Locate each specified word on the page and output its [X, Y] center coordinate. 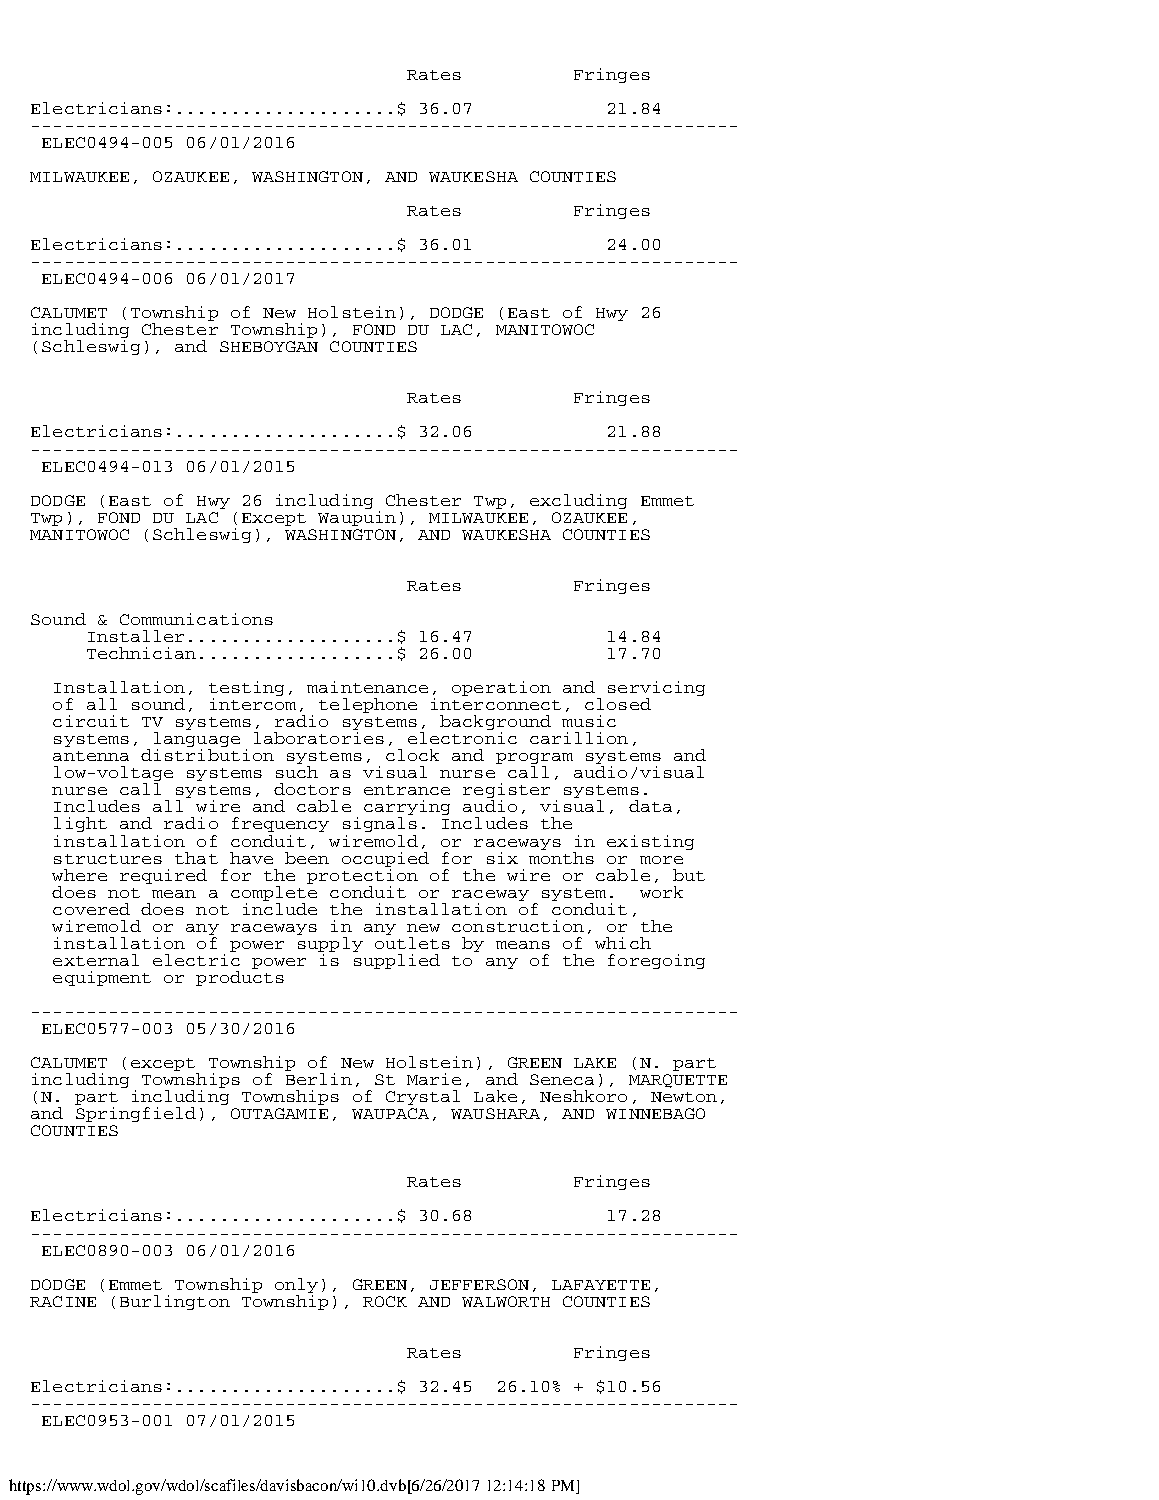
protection [362, 875]
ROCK [385, 1301]
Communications [196, 619]
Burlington [175, 1302]
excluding [578, 501]
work [661, 892]
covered [91, 909]
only [296, 1285]
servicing [656, 688]
